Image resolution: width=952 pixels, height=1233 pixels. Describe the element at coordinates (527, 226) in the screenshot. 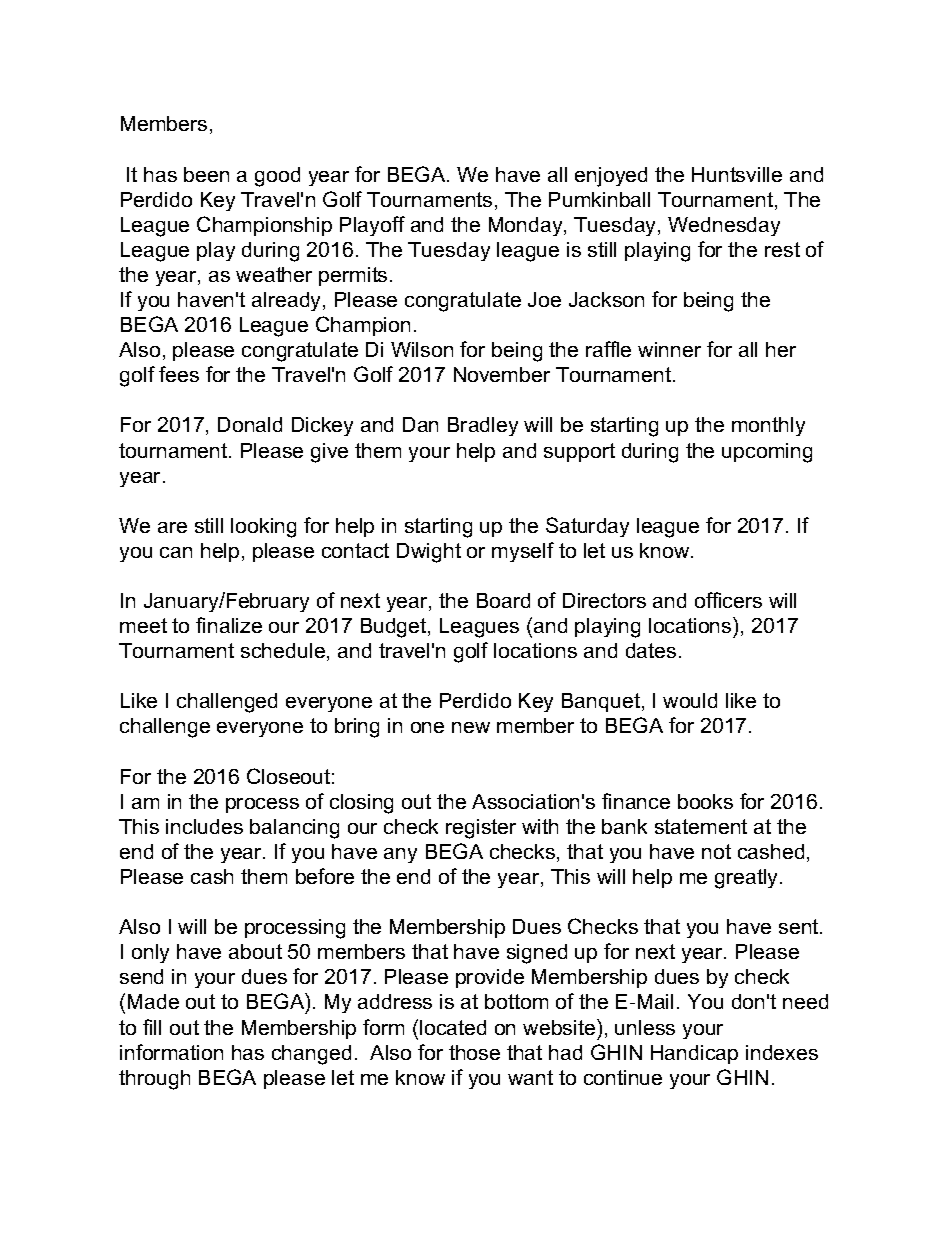

I see `Monday` at that location.
